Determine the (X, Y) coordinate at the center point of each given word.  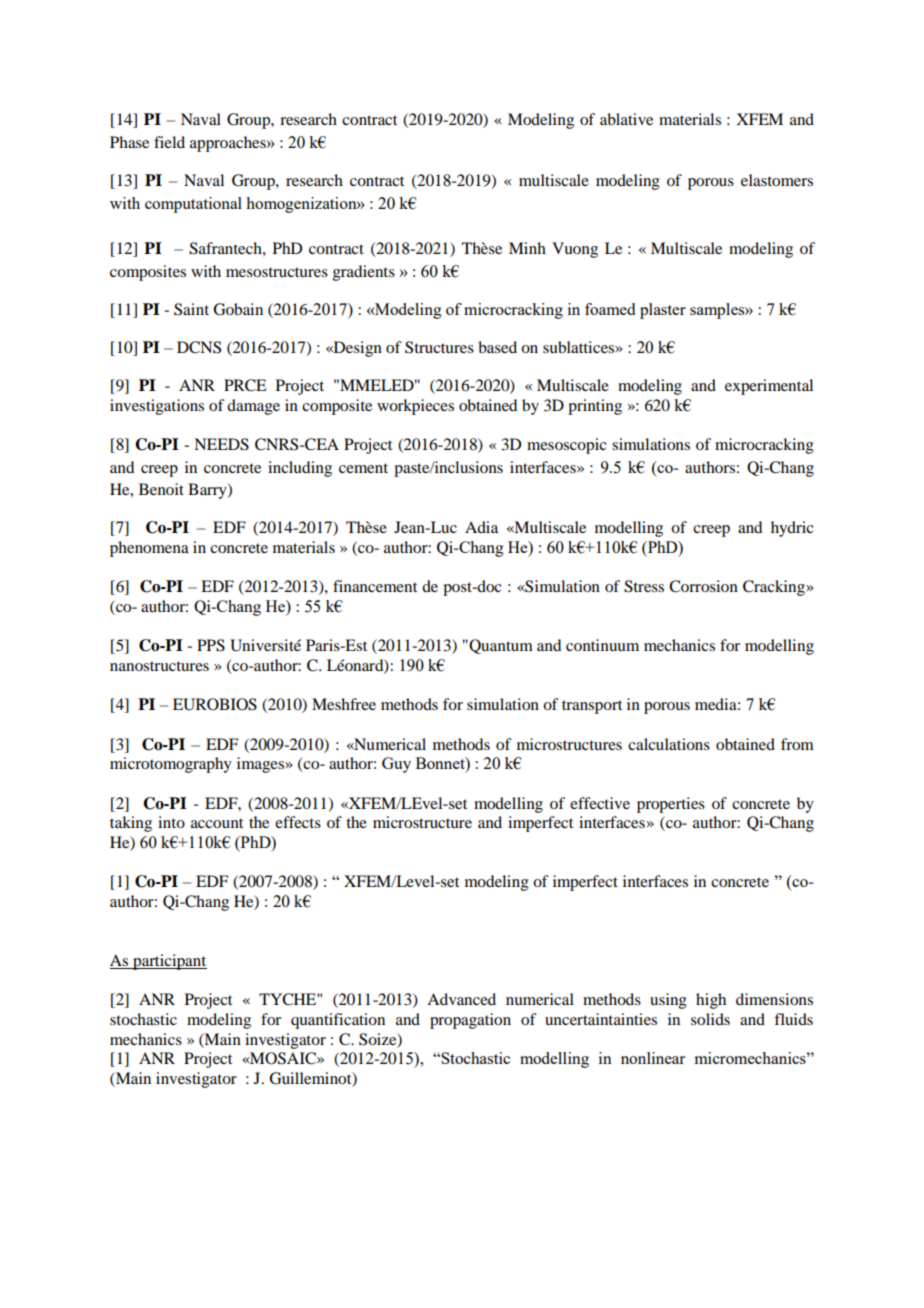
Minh (527, 248)
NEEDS (221, 444)
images (261, 765)
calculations (669, 744)
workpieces (415, 407)
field (169, 142)
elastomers (777, 180)
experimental (769, 387)
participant (169, 962)
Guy (396, 765)
